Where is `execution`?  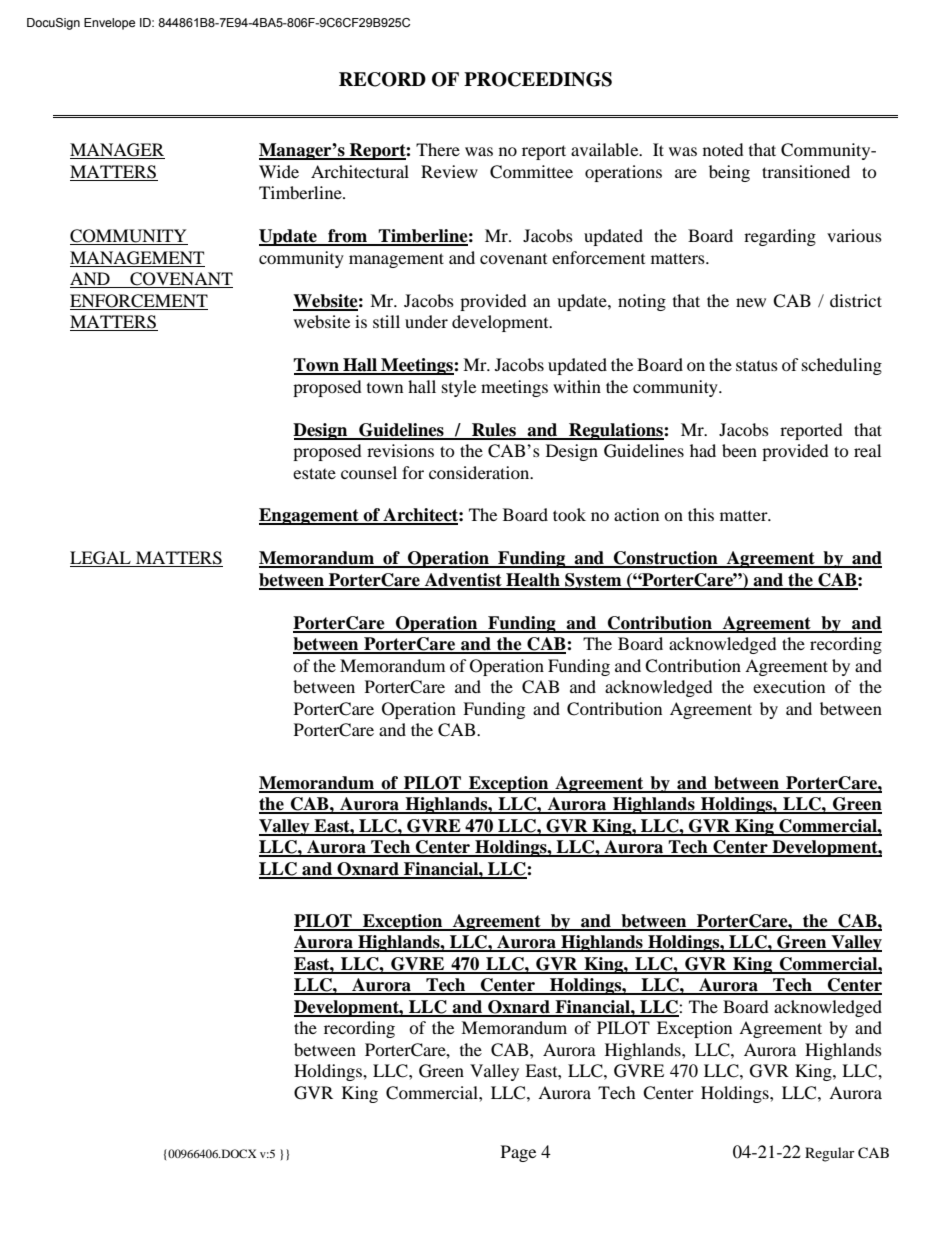
execution is located at coordinates (789, 686).
